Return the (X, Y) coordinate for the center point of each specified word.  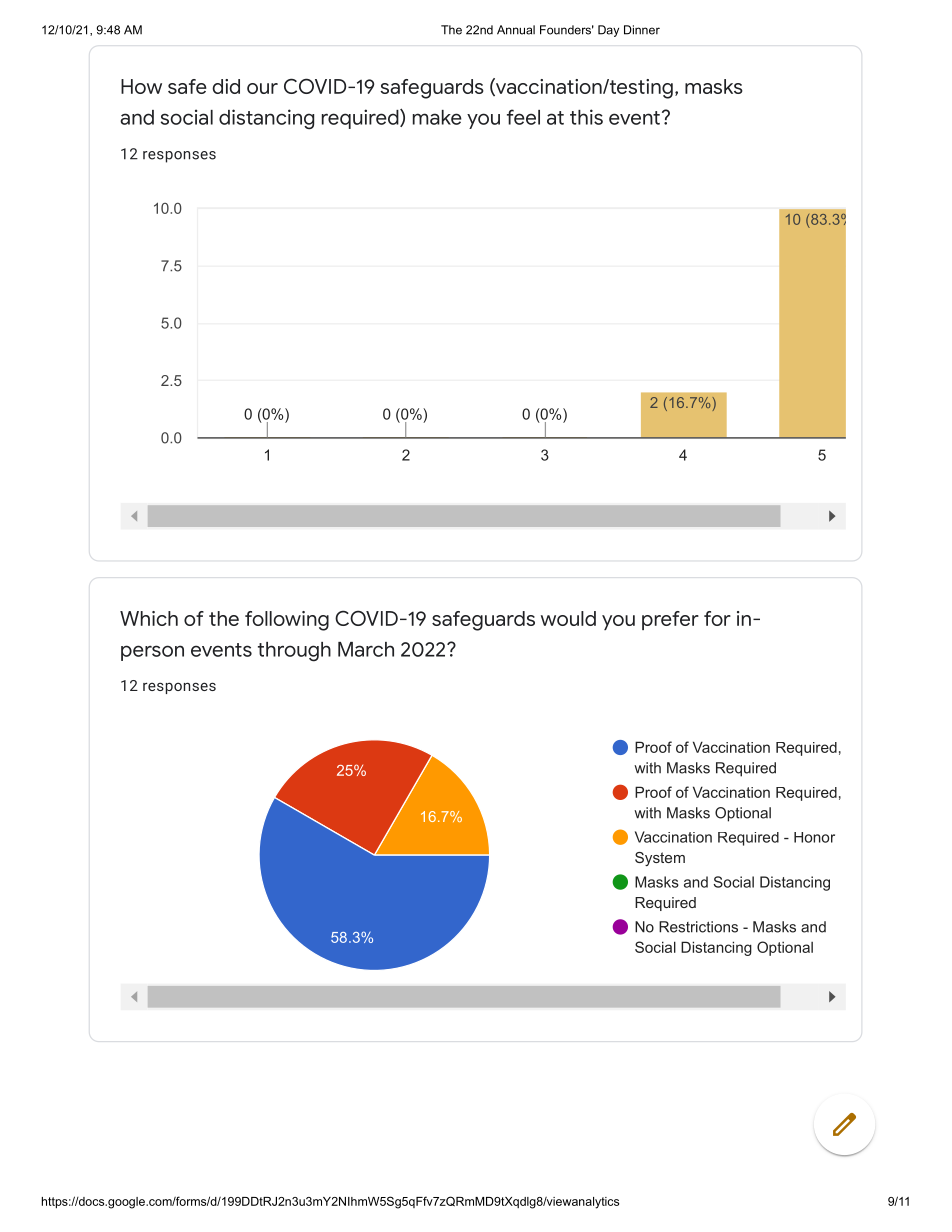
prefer (670, 620)
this (586, 117)
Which (149, 618)
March (366, 649)
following (287, 621)
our (262, 88)
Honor (814, 837)
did (226, 86)
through (294, 652)
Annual (516, 30)
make (437, 117)
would (568, 618)
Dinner (642, 30)
